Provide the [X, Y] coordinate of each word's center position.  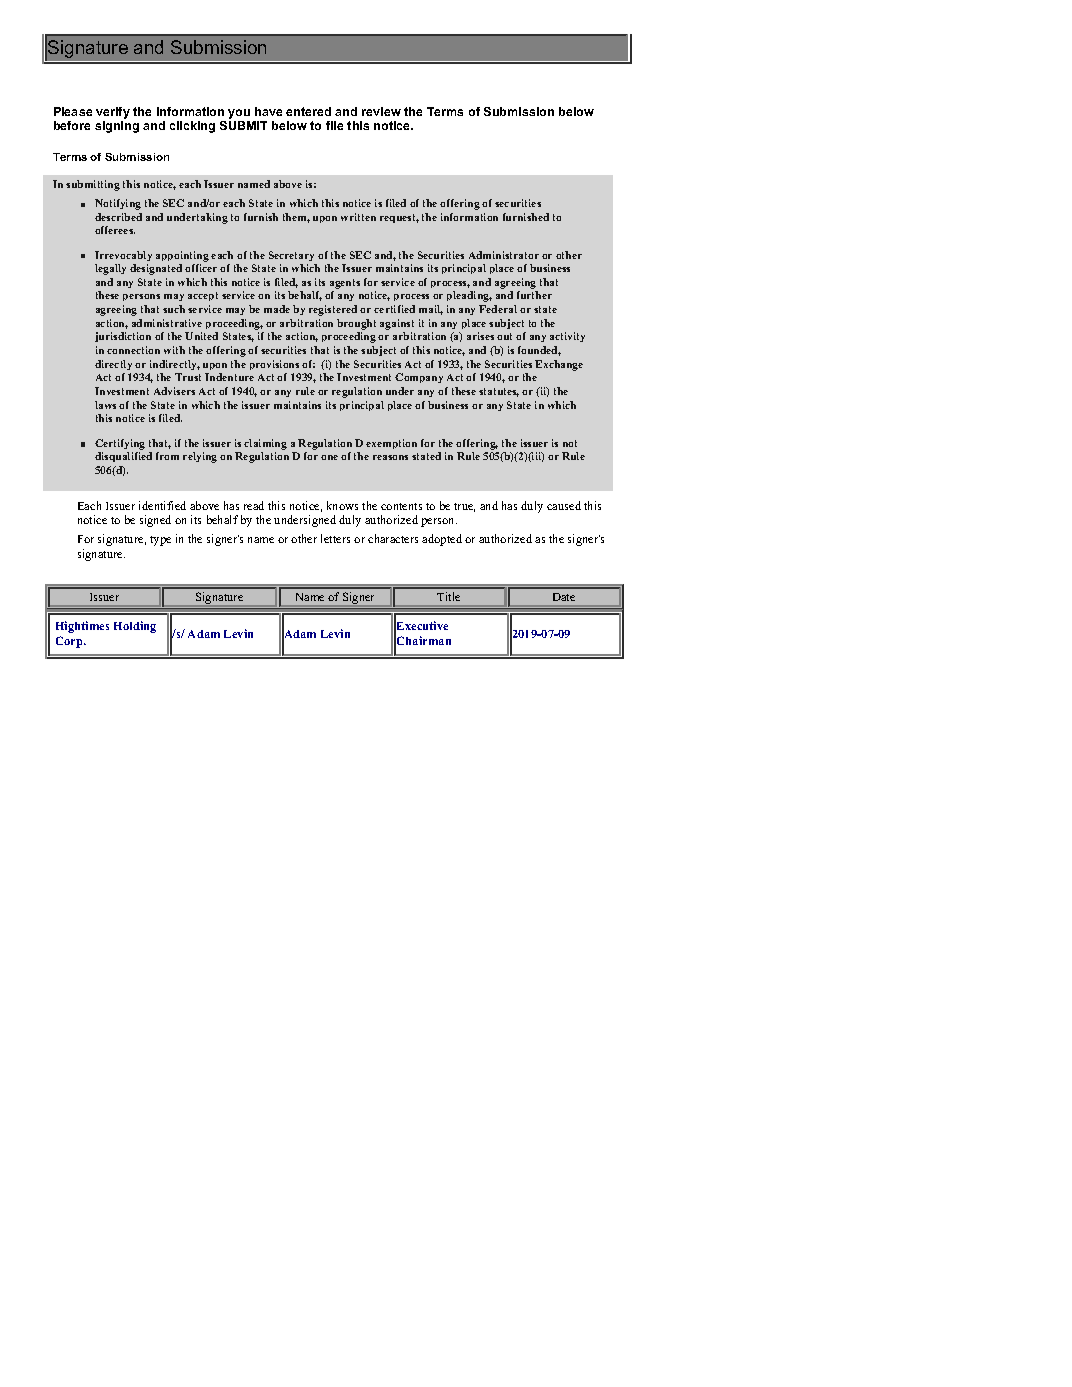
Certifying [120, 444]
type [160, 541]
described [118, 217]
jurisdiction [123, 337]
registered [333, 310]
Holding [135, 627]
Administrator [504, 255]
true [464, 507]
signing [117, 127]
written [358, 217]
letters [335, 538]
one [329, 457]
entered [308, 111]
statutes [499, 392]
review [381, 111]
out [504, 336]
